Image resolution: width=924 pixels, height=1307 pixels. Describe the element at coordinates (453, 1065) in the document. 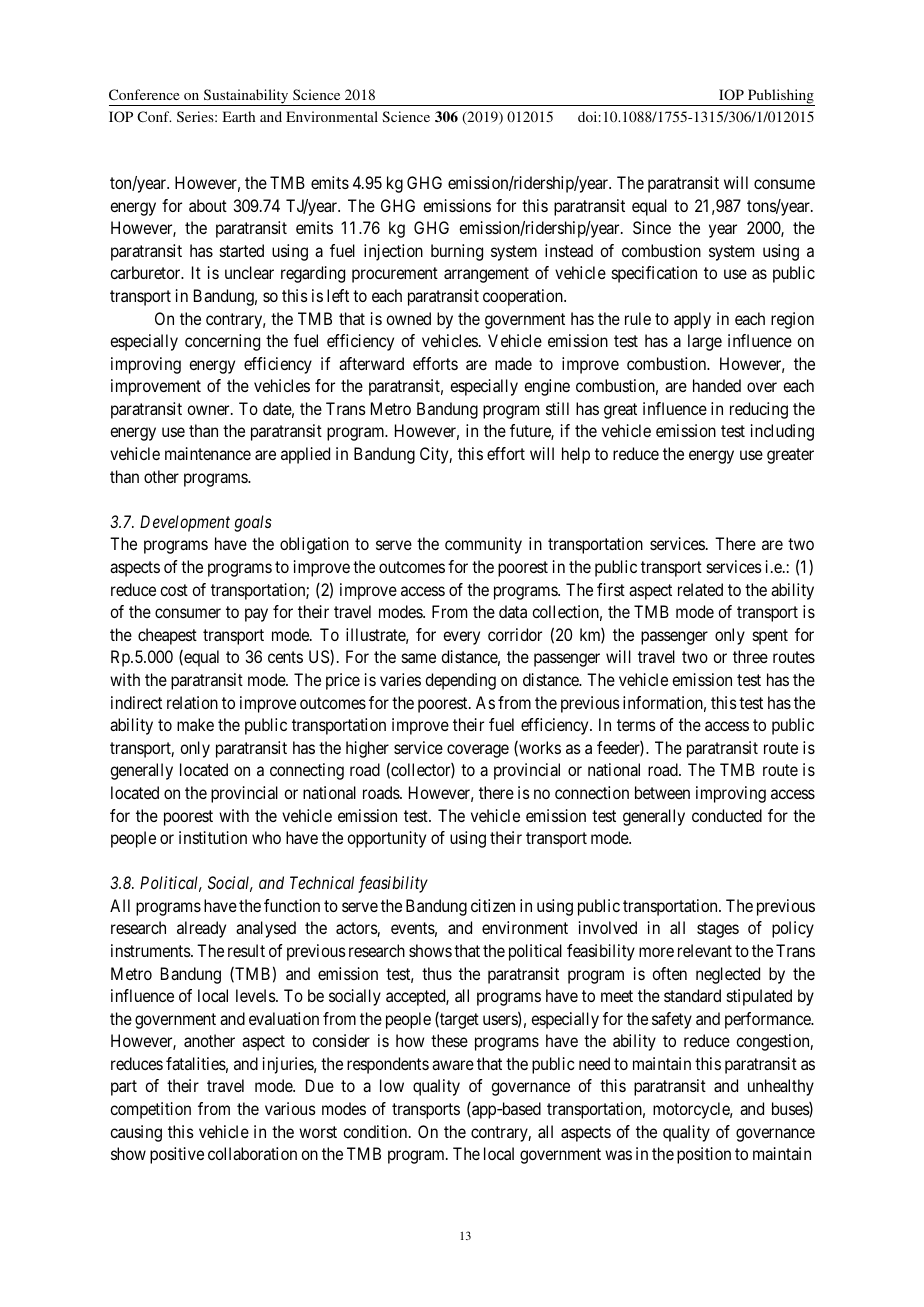

I see `aware` at that location.
